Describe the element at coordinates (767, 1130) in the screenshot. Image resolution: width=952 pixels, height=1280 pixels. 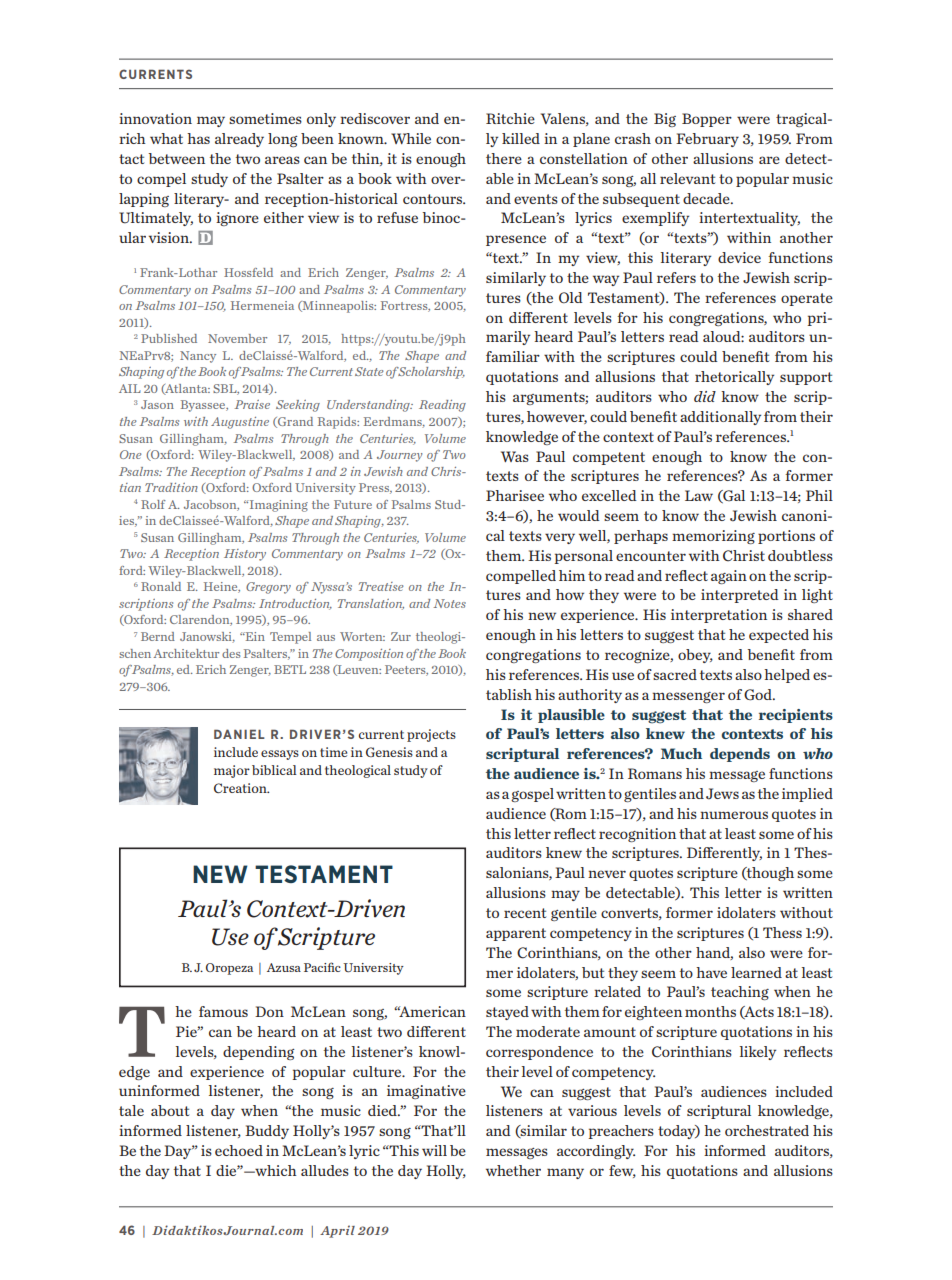
I see `orchestrated` at that location.
